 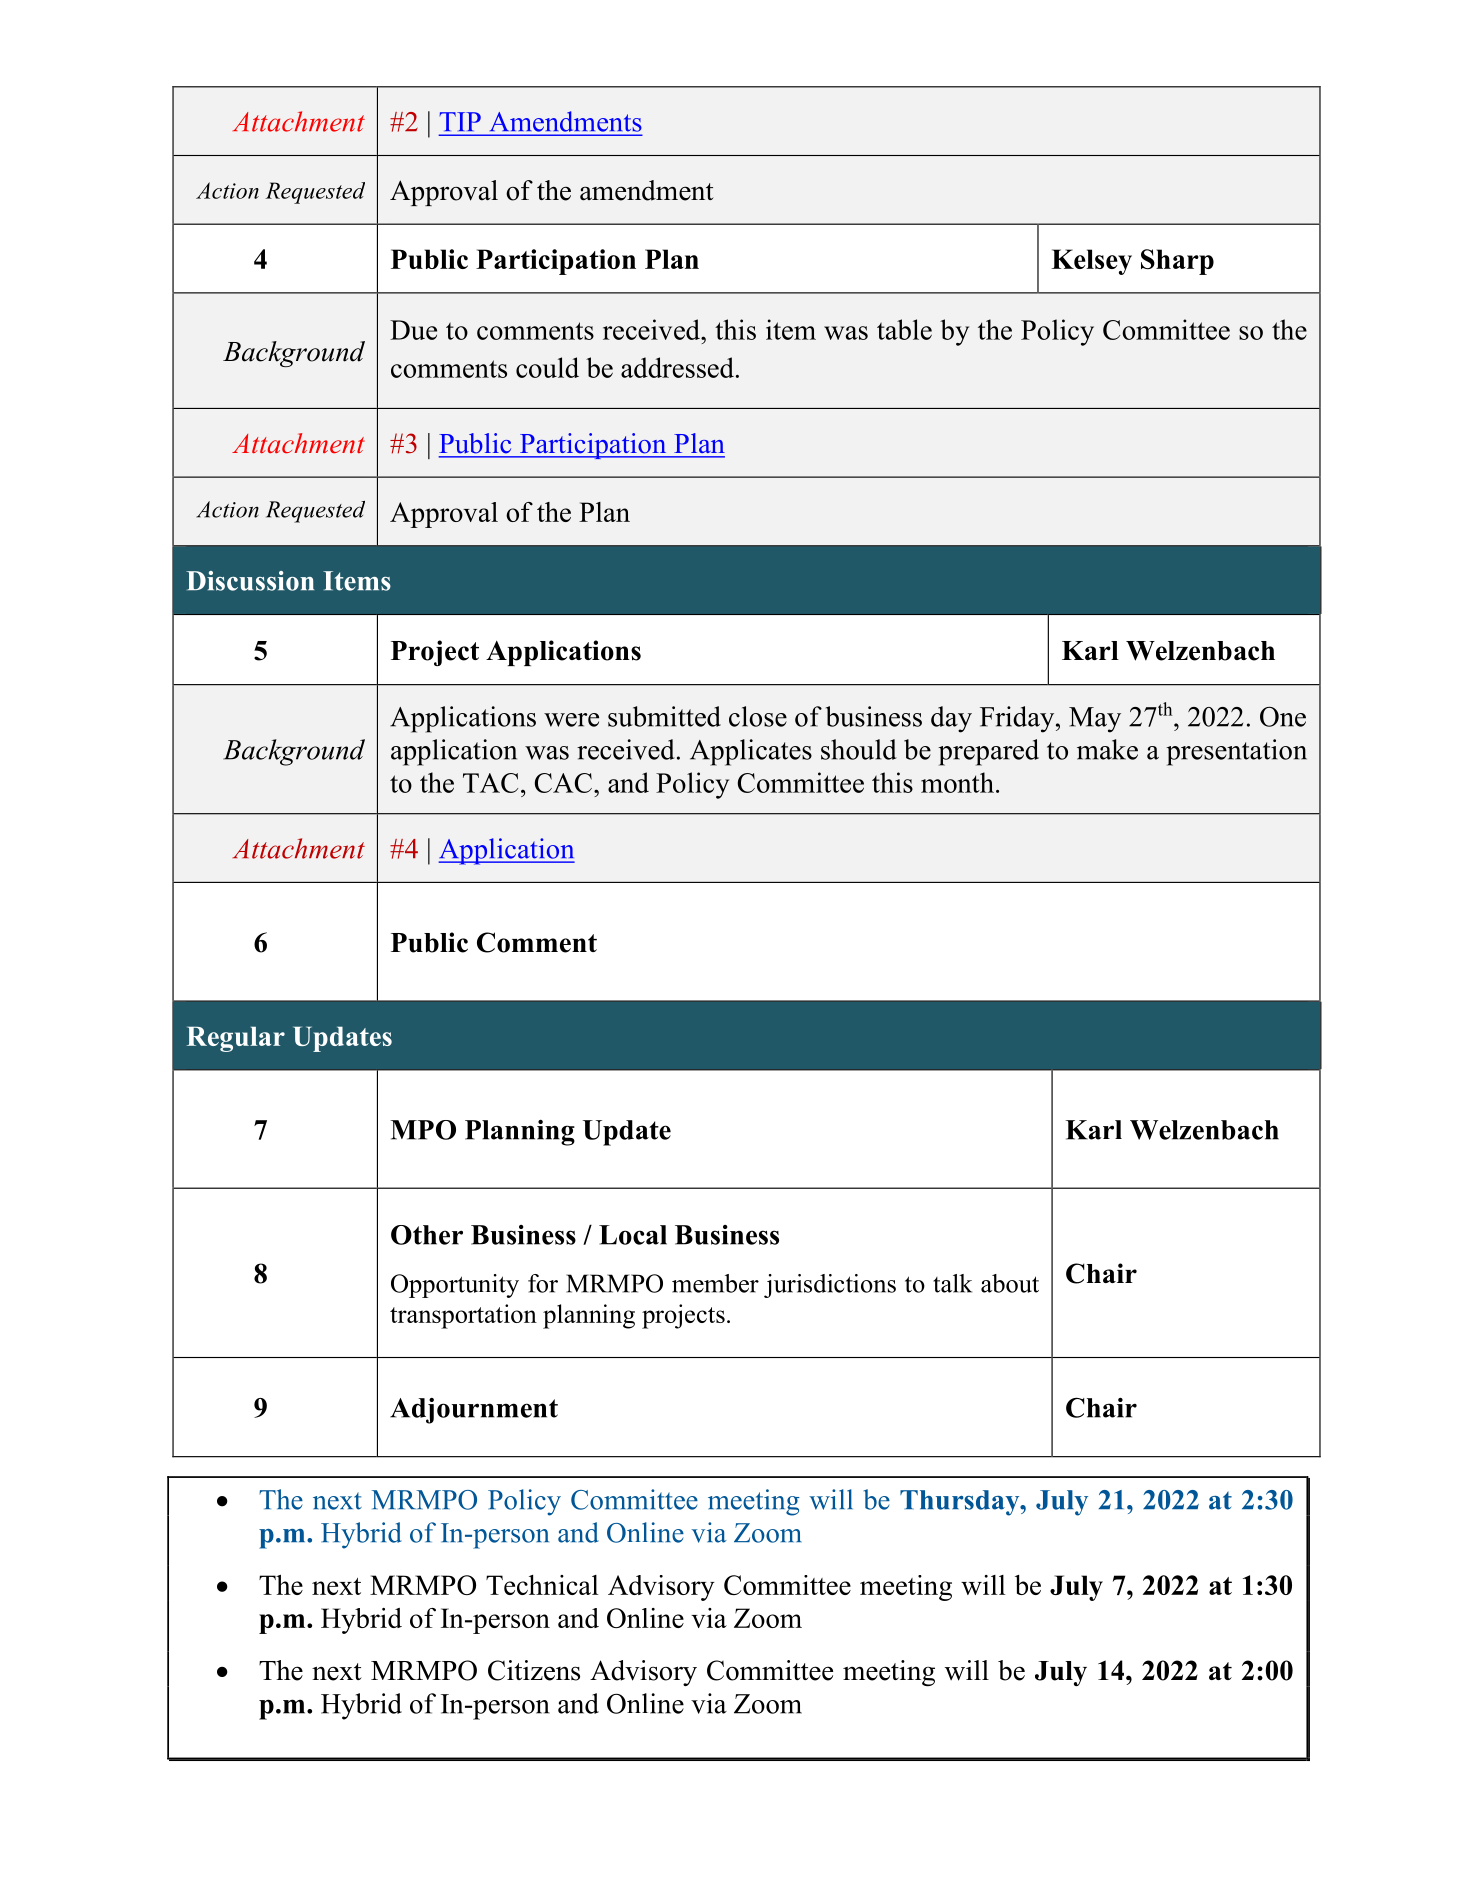 What do you see at coordinates (542, 1585) in the page?
I see `Technical` at bounding box center [542, 1585].
